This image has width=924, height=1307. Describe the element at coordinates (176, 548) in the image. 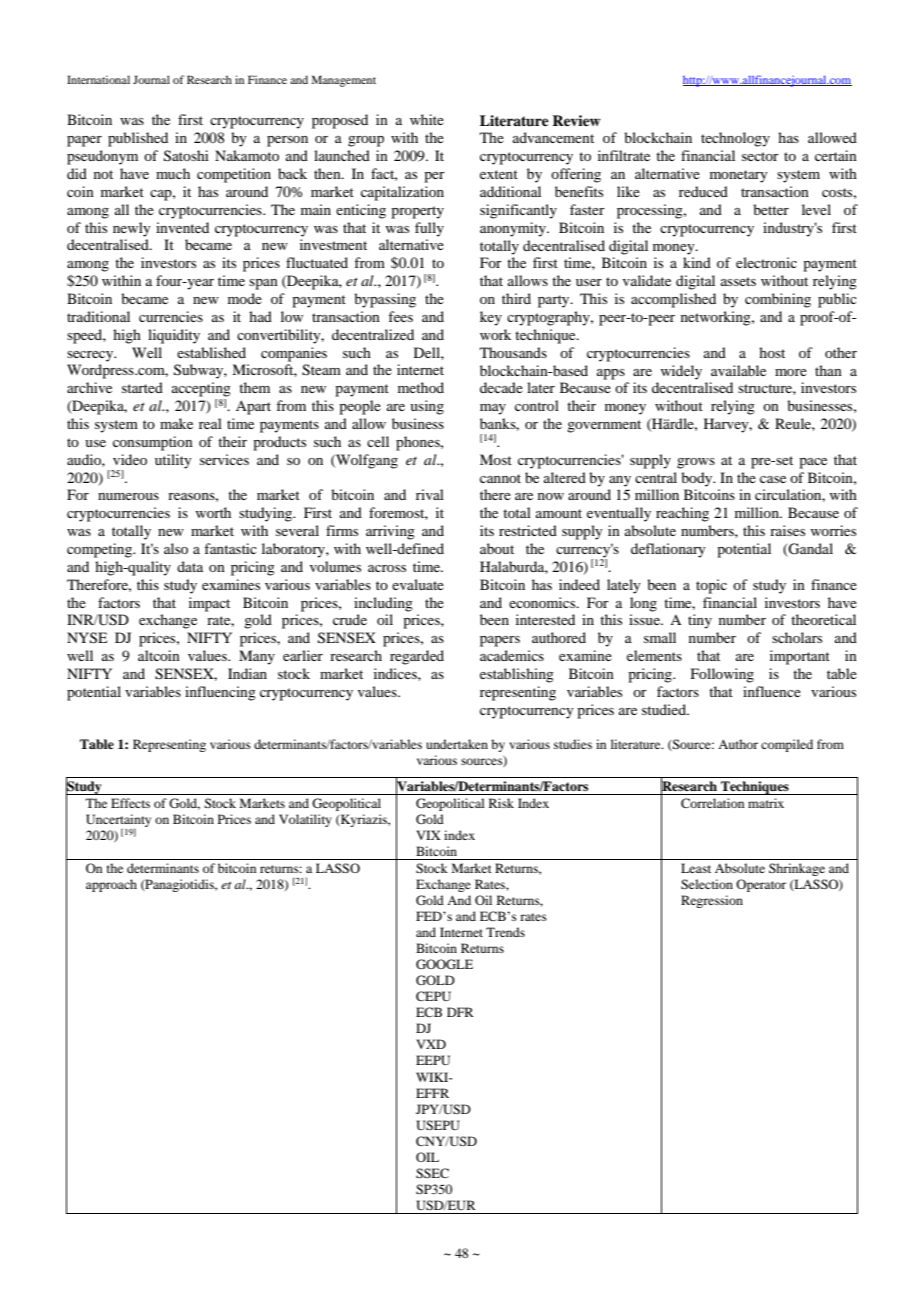

I see `also` at that location.
